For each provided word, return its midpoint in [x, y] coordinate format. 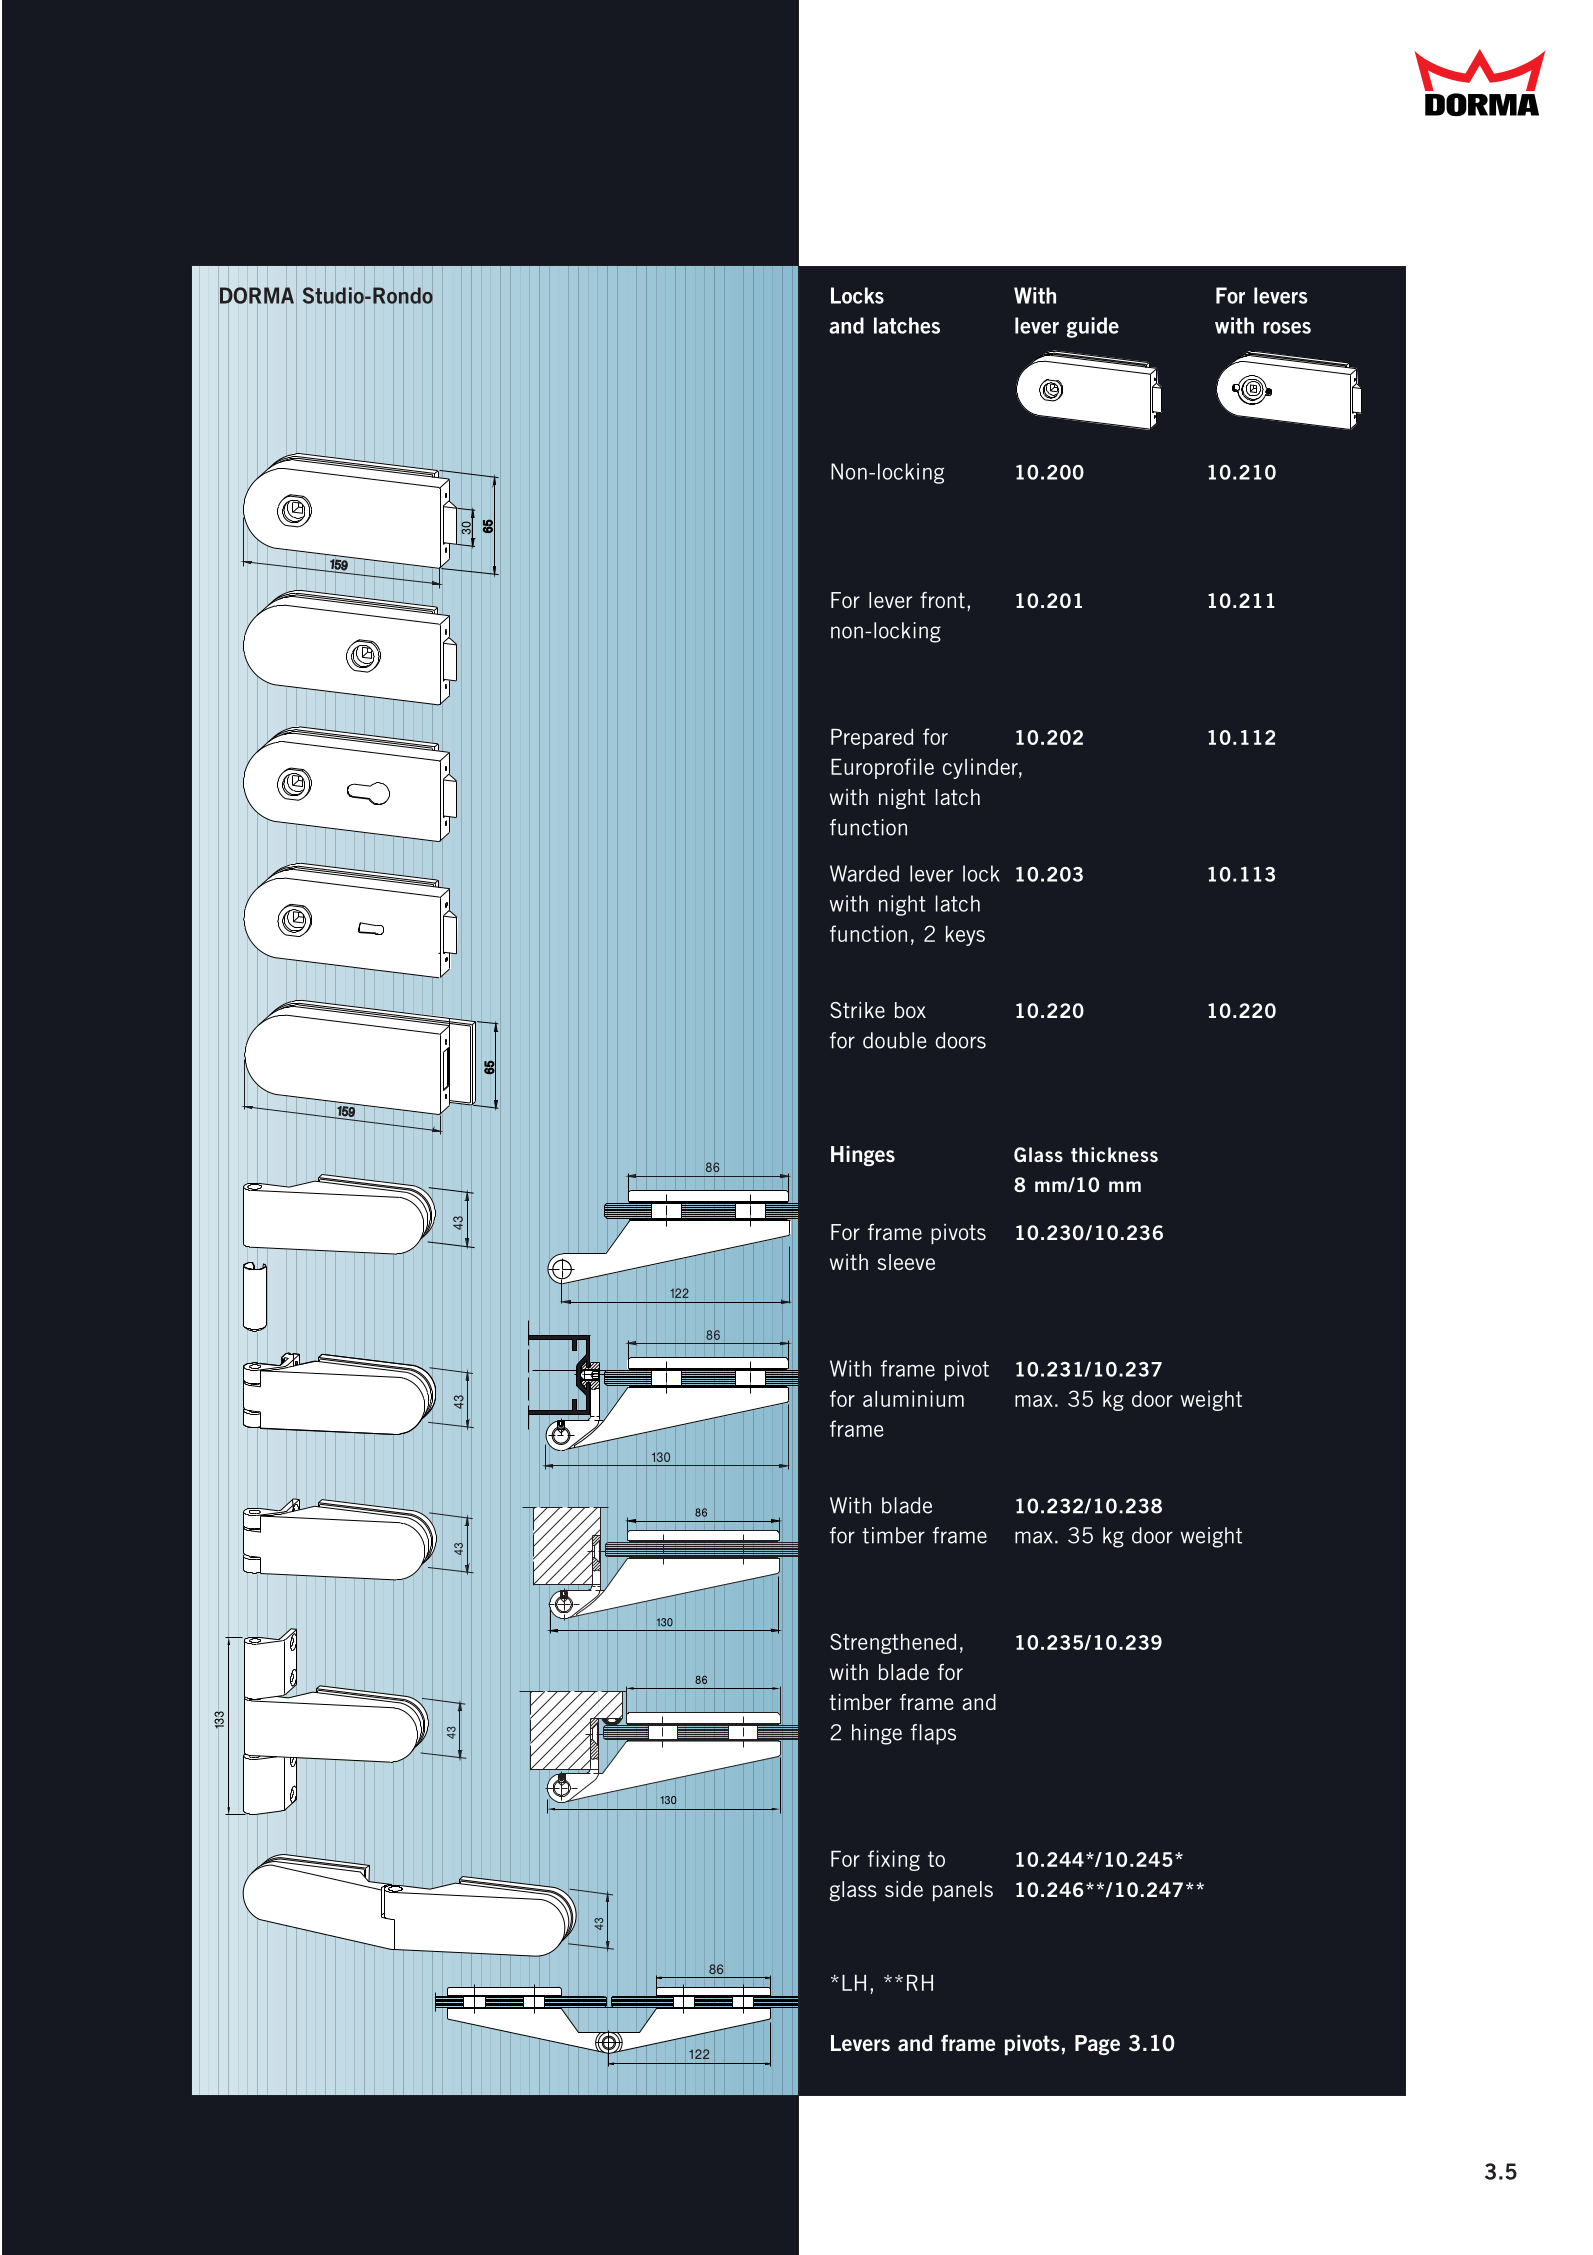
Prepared [872, 739]
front [942, 600]
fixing [894, 1860]
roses [1287, 328]
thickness [1114, 1154]
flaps [933, 1734]
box [910, 1010]
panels [963, 1891]
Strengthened [893, 1643]
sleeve [906, 1262]
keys [965, 936]
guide [1093, 327]
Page [1097, 2045]
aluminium [913, 1398]
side [904, 1889]
